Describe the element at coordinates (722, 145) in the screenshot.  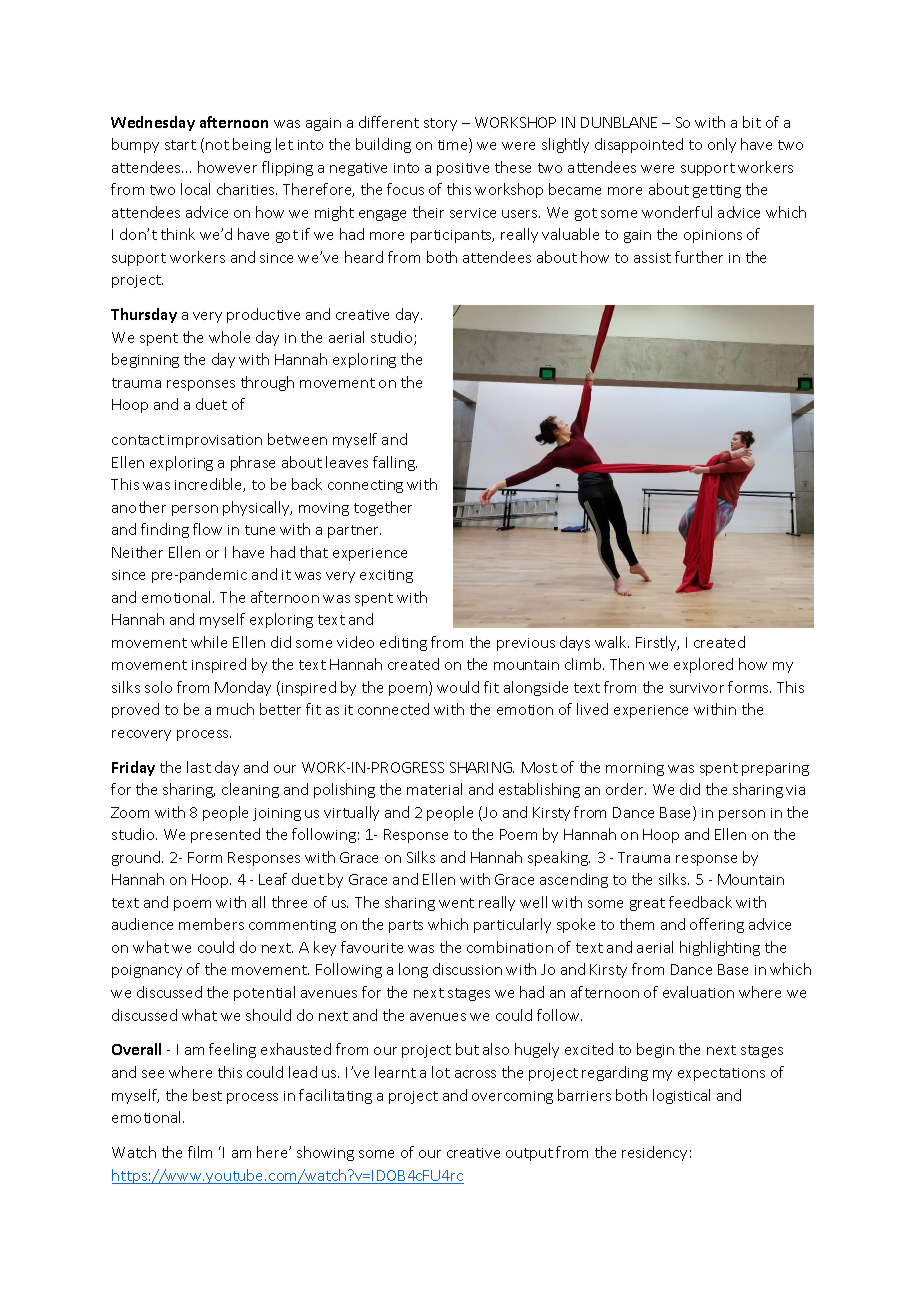
I see `only` at that location.
